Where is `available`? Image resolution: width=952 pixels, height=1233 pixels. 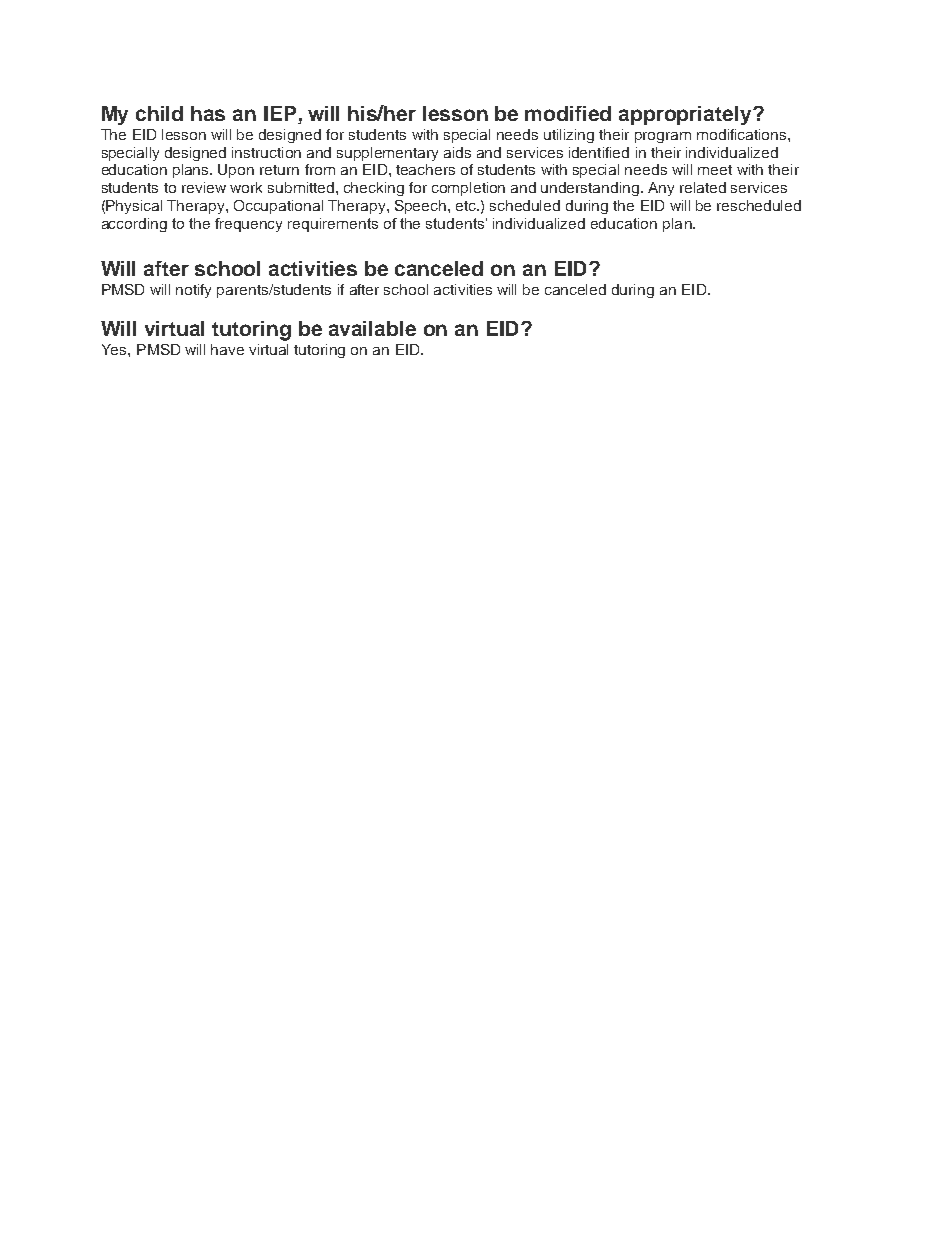
available is located at coordinates (372, 328).
